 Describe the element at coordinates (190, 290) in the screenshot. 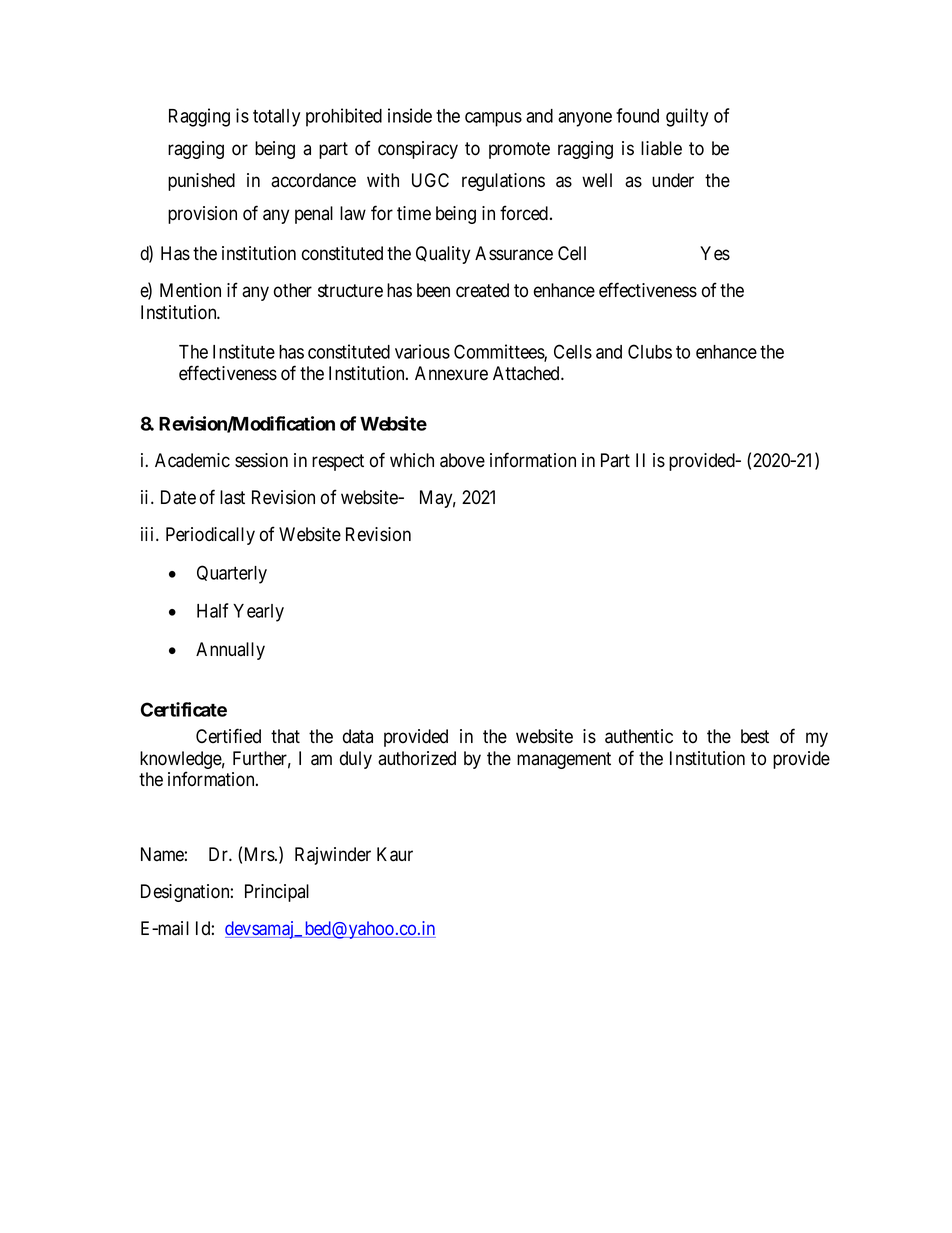

I see `Mention` at that location.
